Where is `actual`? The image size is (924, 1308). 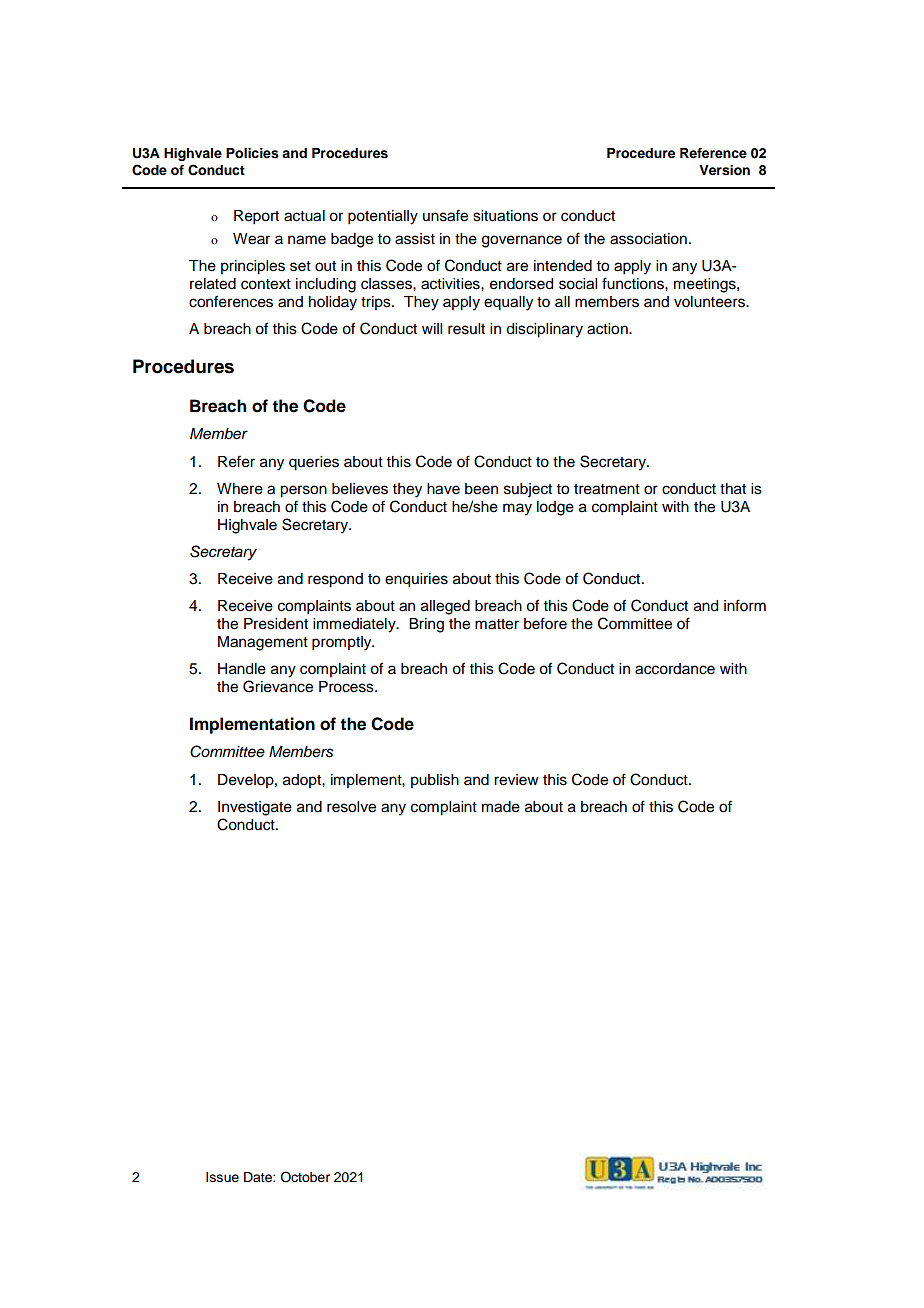 actual is located at coordinates (304, 216).
